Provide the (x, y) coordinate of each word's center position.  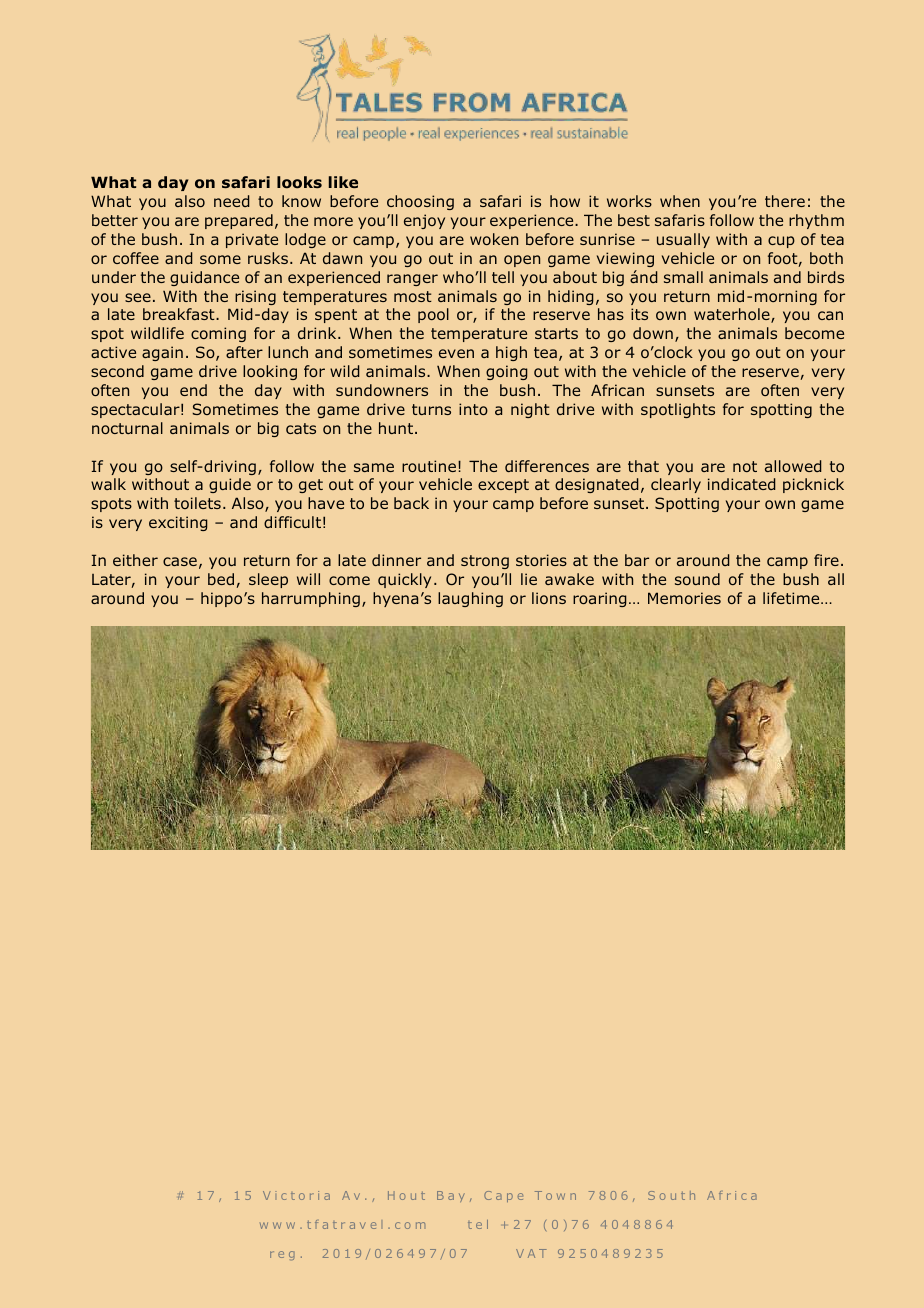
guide (230, 485)
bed (221, 579)
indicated (742, 484)
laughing (470, 599)
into (473, 409)
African (617, 390)
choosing (420, 202)
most (413, 296)
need (232, 201)
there (785, 201)
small (683, 277)
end (193, 390)
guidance (204, 278)
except (503, 486)
